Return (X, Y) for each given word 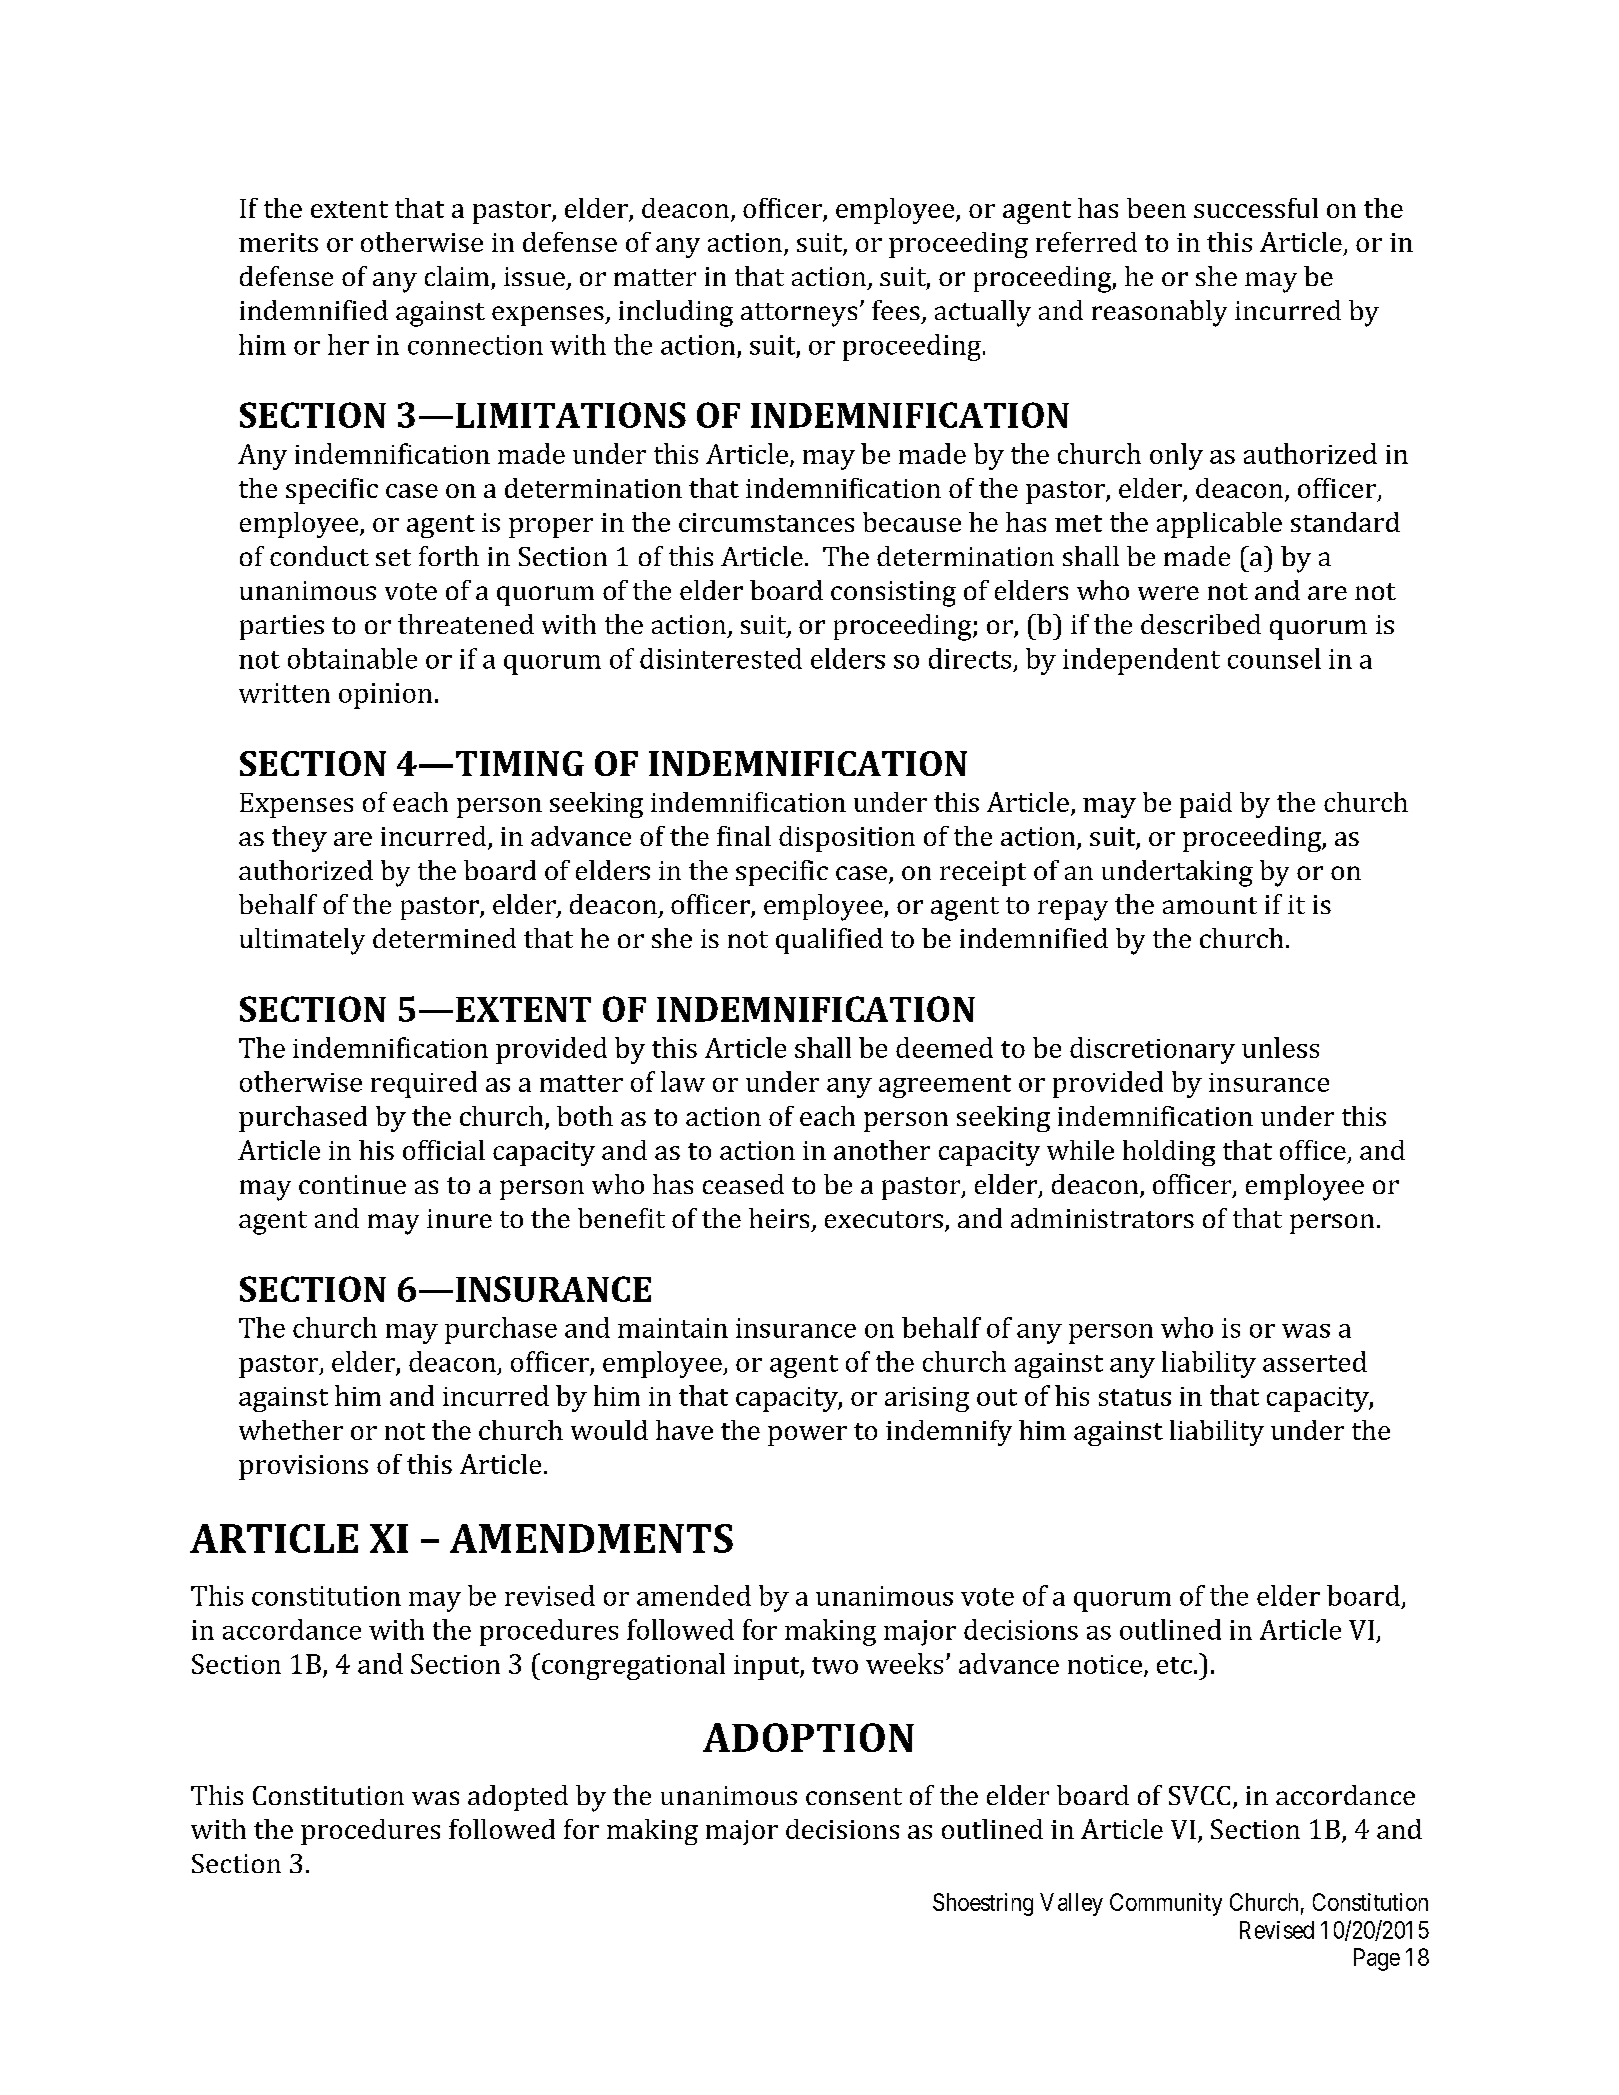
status (1135, 1397)
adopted (518, 1798)
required (424, 1084)
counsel (1274, 658)
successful (1256, 208)
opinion (385, 696)
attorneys (799, 315)
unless (1280, 1047)
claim (457, 276)
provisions (303, 1467)
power (807, 1436)
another (882, 1150)
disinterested (721, 658)
